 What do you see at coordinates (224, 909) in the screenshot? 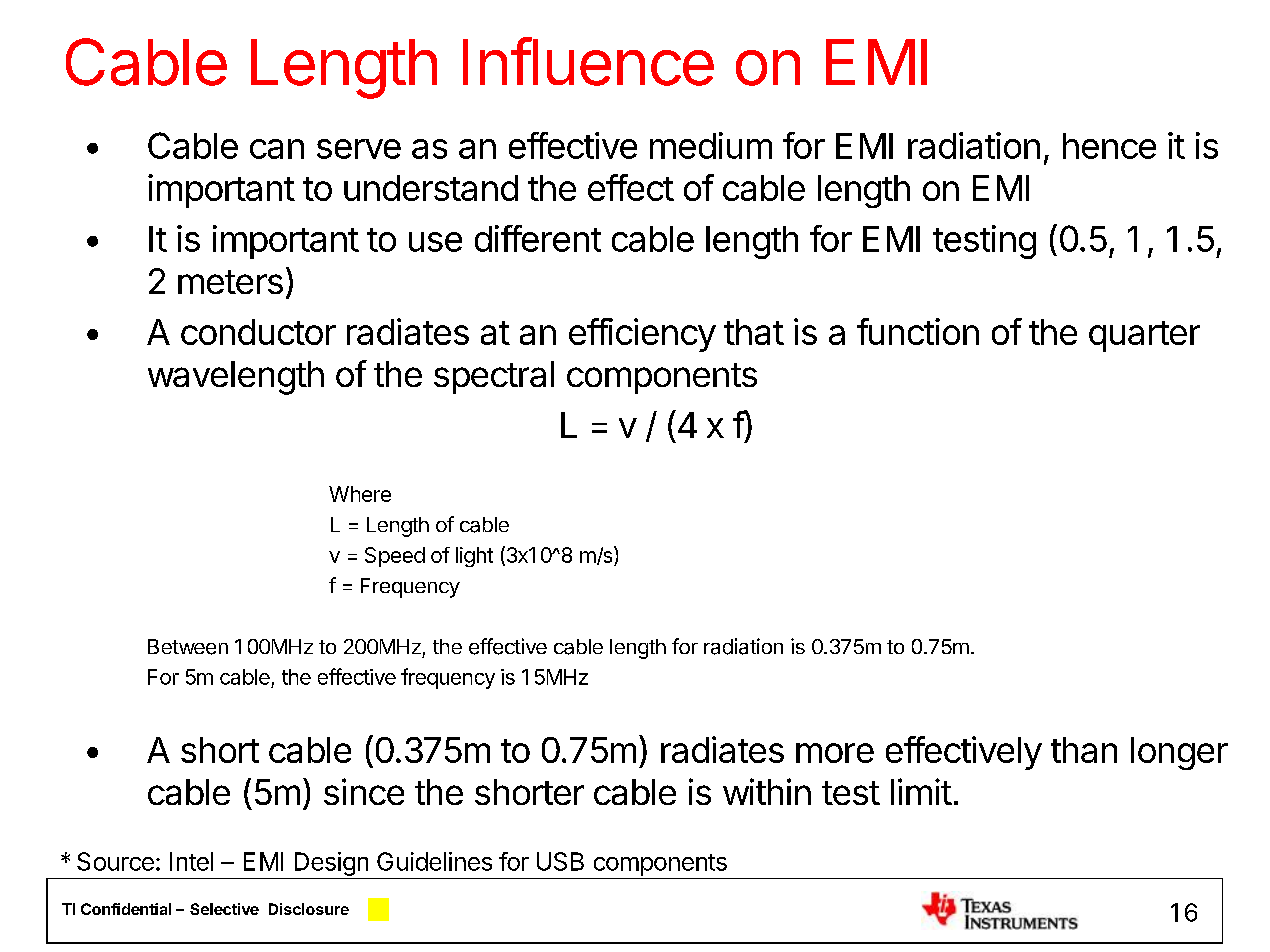
I see `Selective` at bounding box center [224, 909].
